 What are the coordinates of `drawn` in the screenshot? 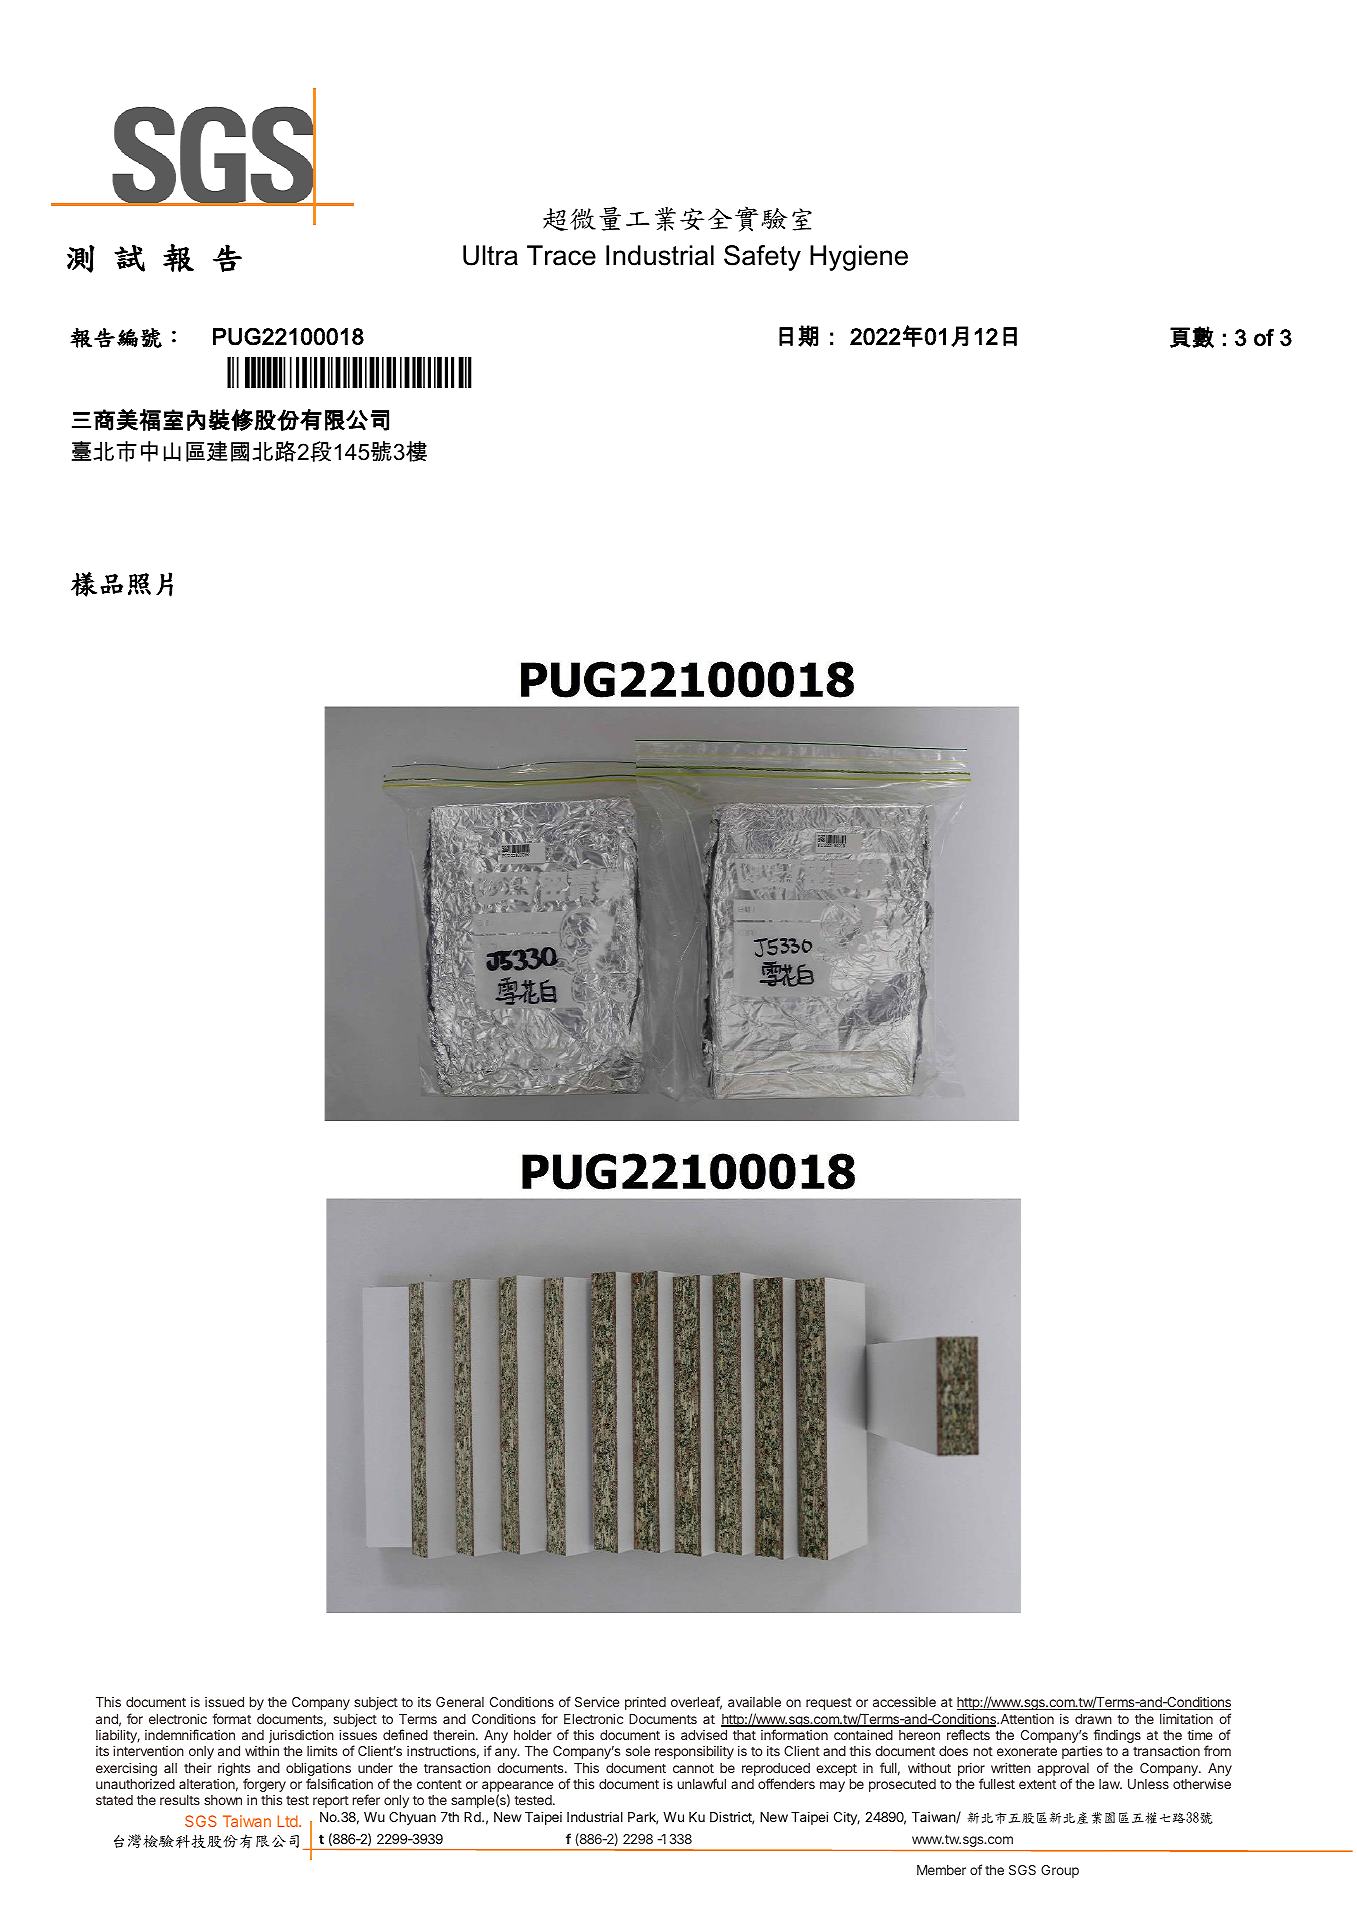 It's located at (1093, 1719).
